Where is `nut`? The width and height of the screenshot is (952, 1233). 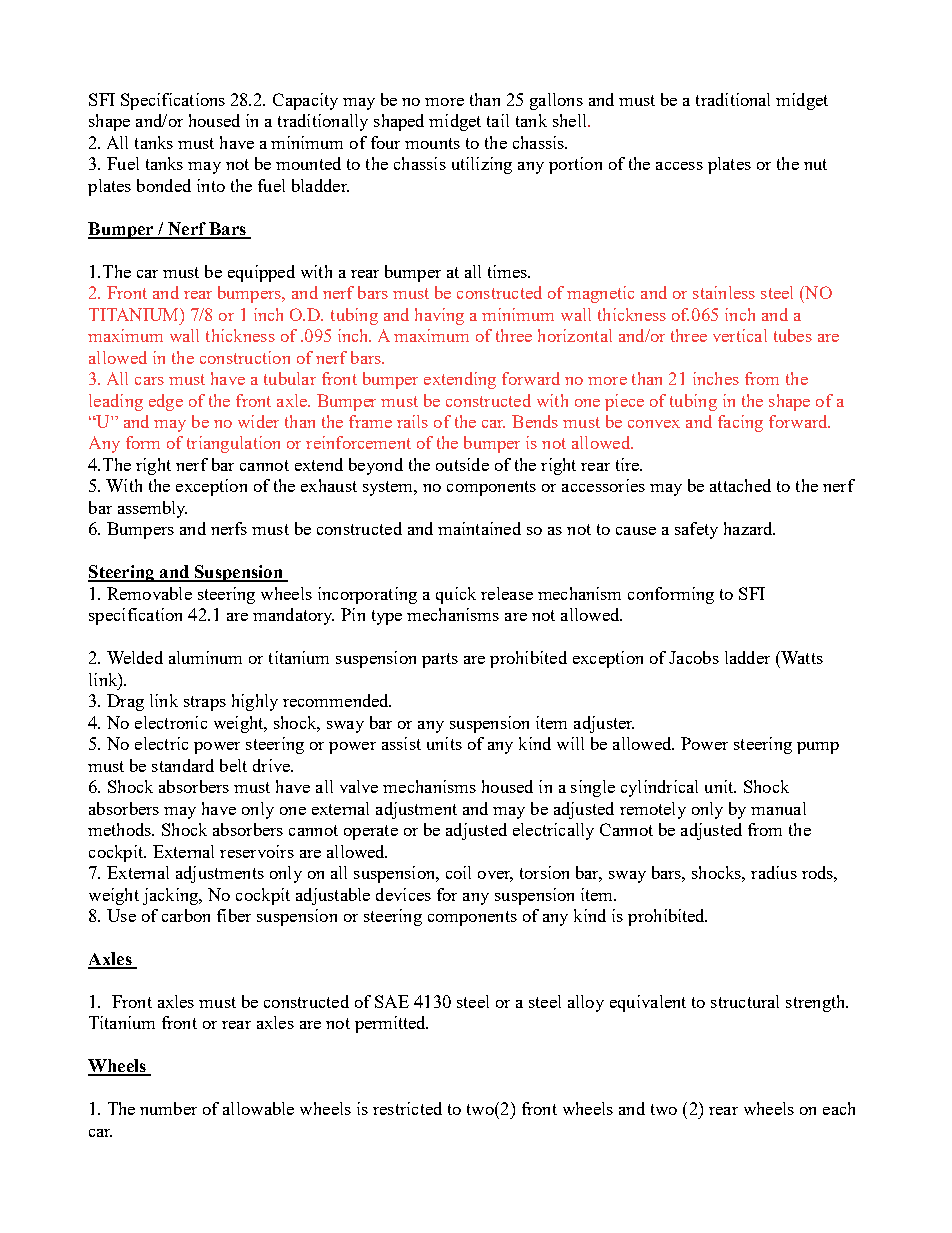 nut is located at coordinates (815, 164).
